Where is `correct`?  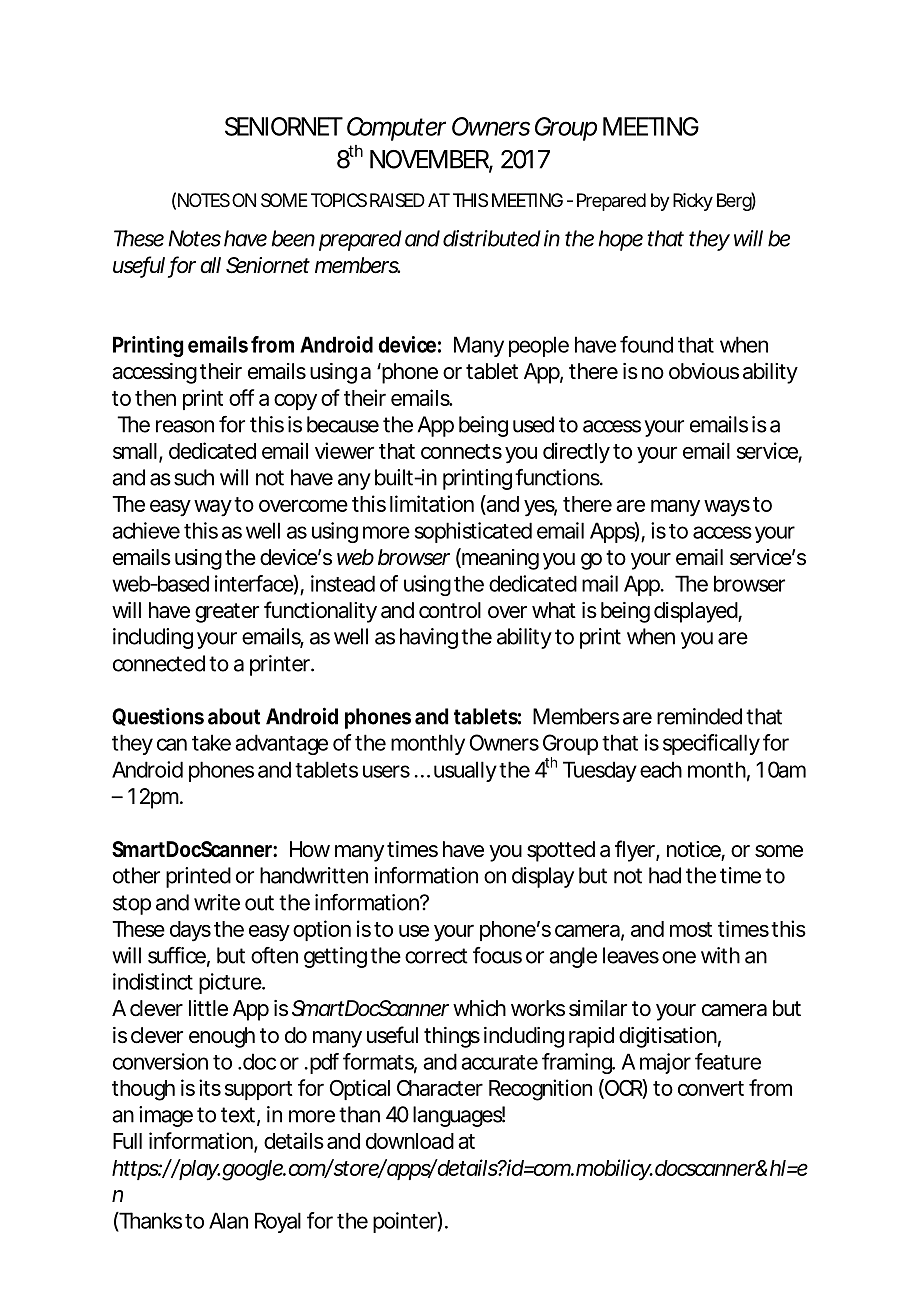 correct is located at coordinates (436, 956).
